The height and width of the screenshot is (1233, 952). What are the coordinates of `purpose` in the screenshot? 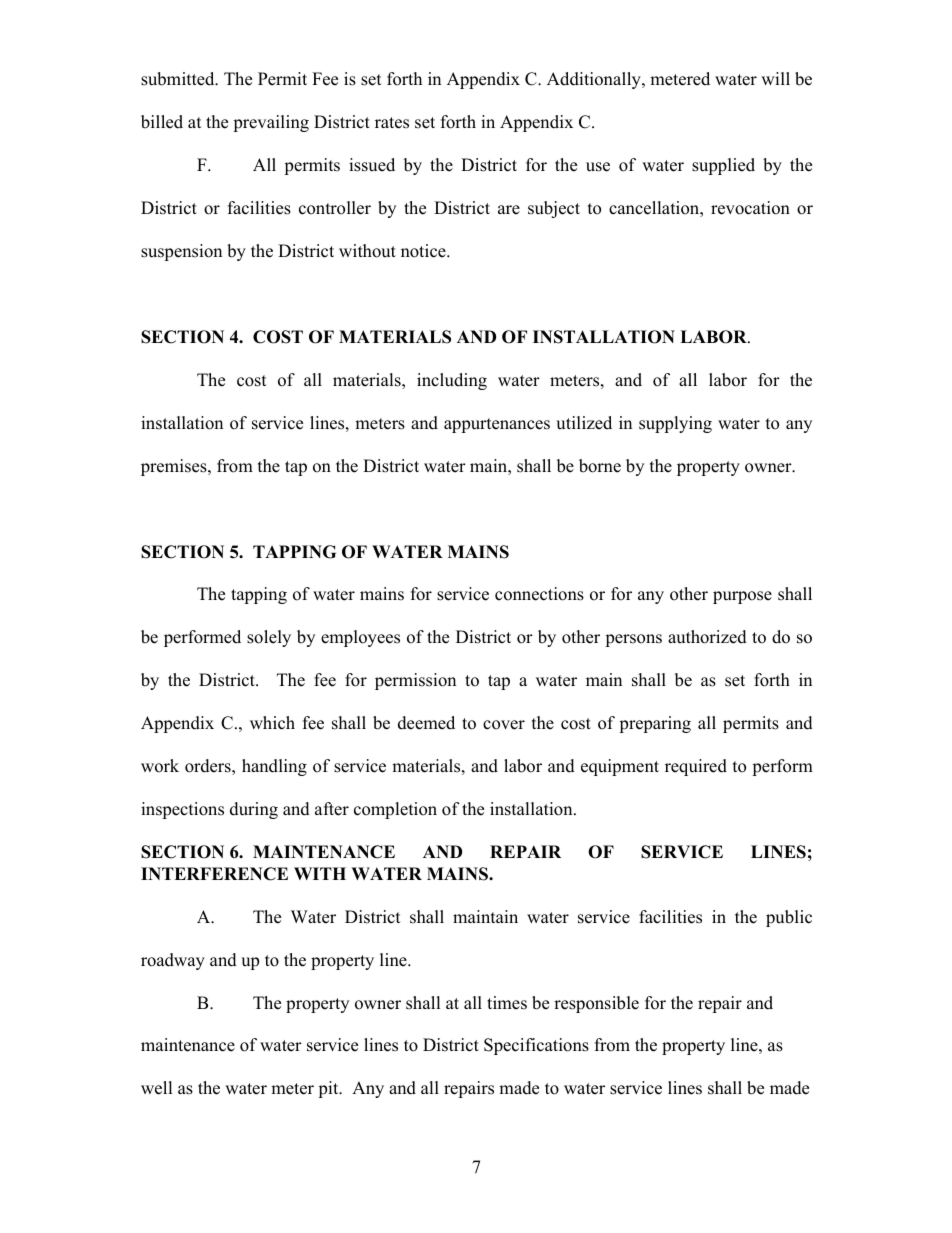 It's located at (742, 597).
